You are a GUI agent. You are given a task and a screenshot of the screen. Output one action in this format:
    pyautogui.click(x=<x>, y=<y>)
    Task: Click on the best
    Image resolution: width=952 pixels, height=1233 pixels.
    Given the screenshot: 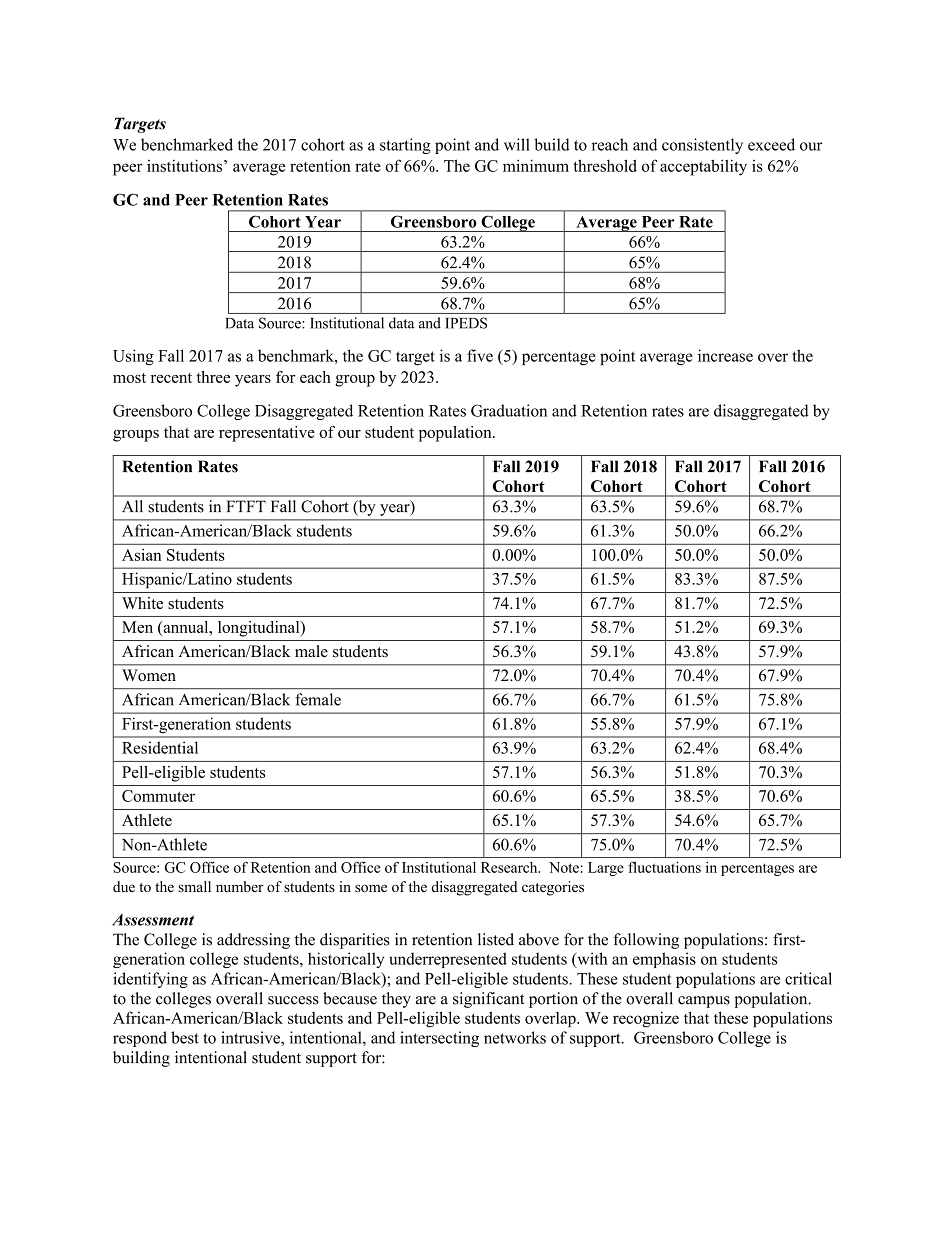 What is the action you would take?
    pyautogui.click(x=185, y=1037)
